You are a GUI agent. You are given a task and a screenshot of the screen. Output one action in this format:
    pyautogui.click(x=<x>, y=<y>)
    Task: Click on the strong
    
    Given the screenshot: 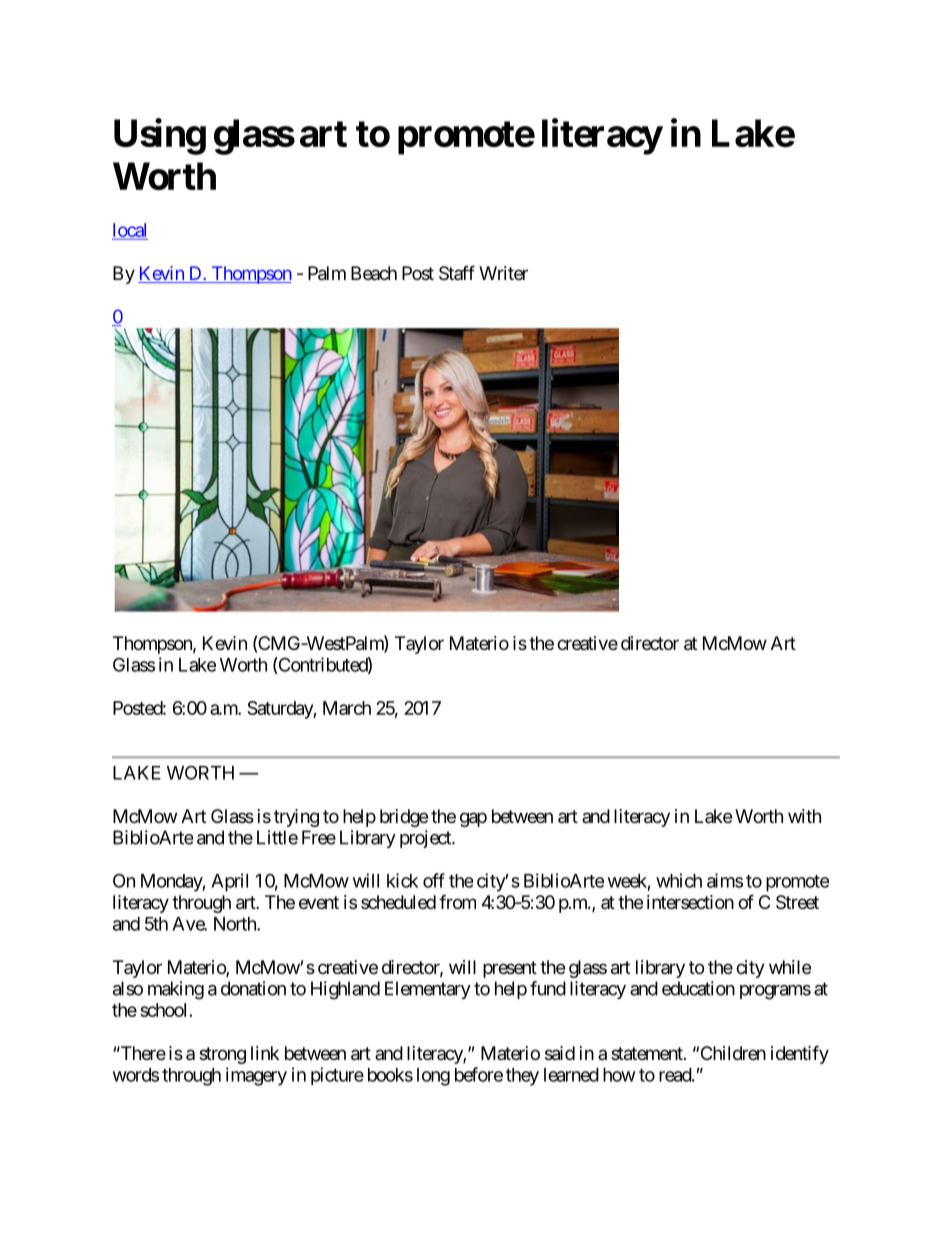 What is the action you would take?
    pyautogui.click(x=222, y=1055)
